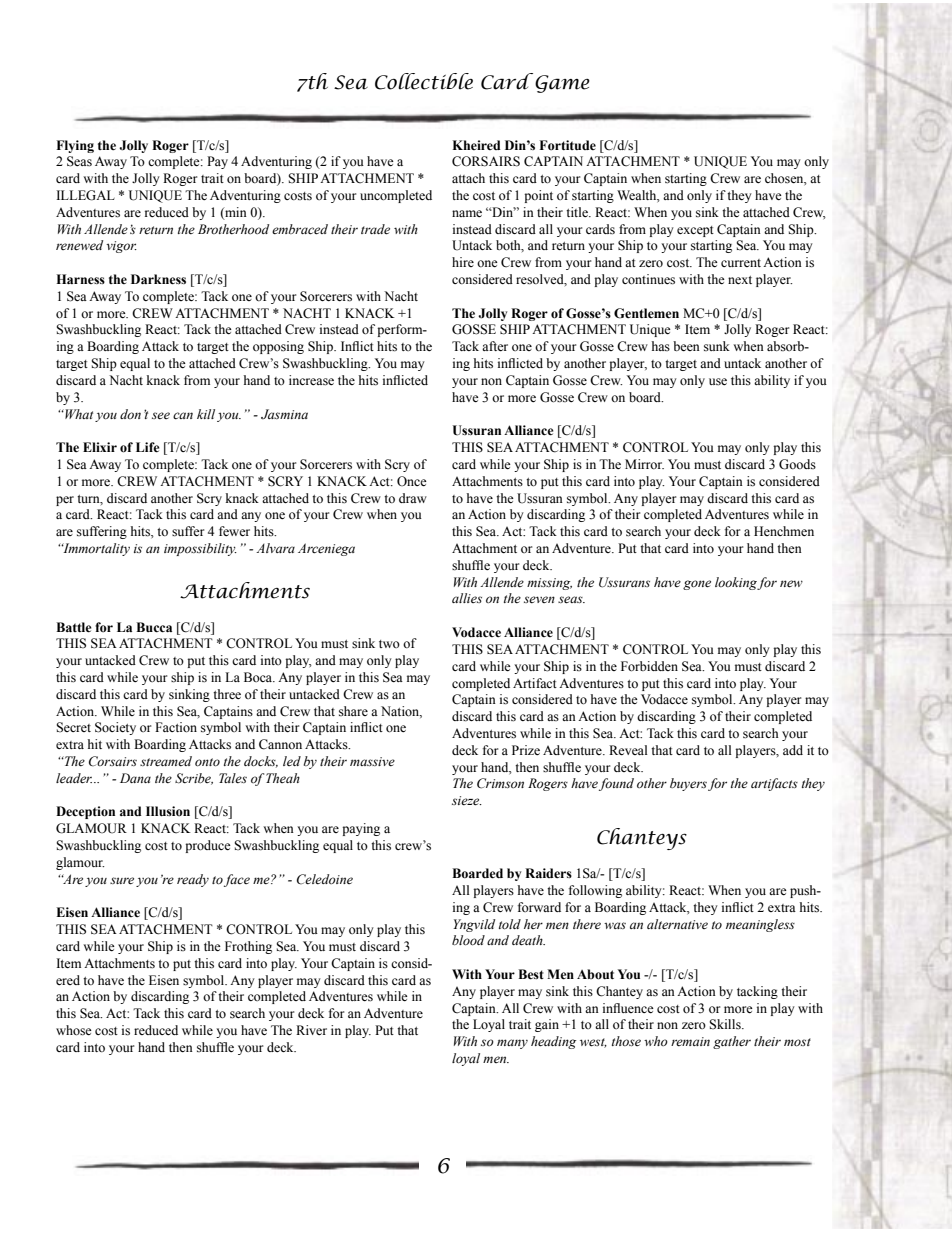 The image size is (952, 1233). What do you see at coordinates (200, 549) in the image?
I see `impossibility` at bounding box center [200, 549].
